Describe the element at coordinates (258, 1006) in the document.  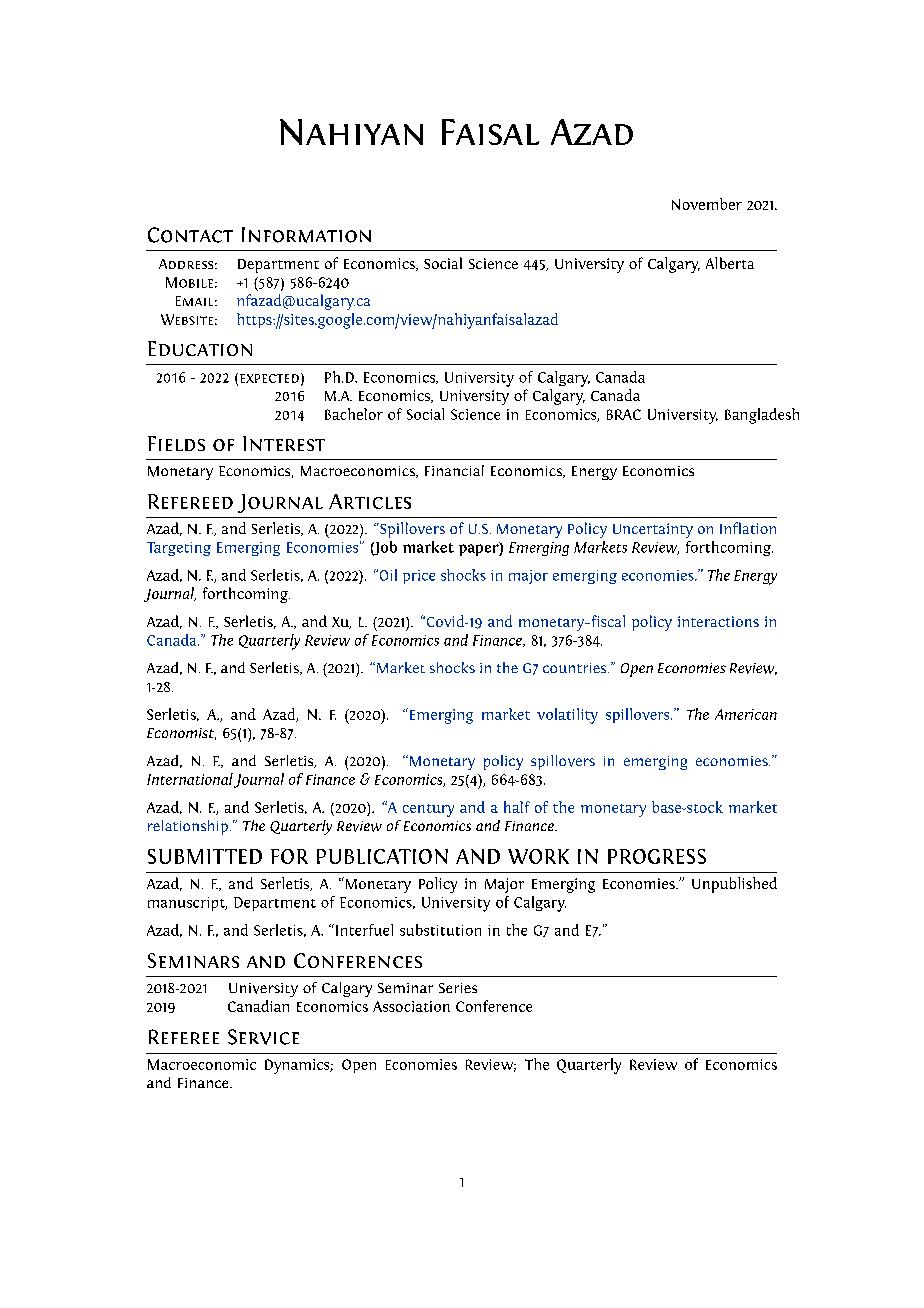
I see `Canadian` at that location.
